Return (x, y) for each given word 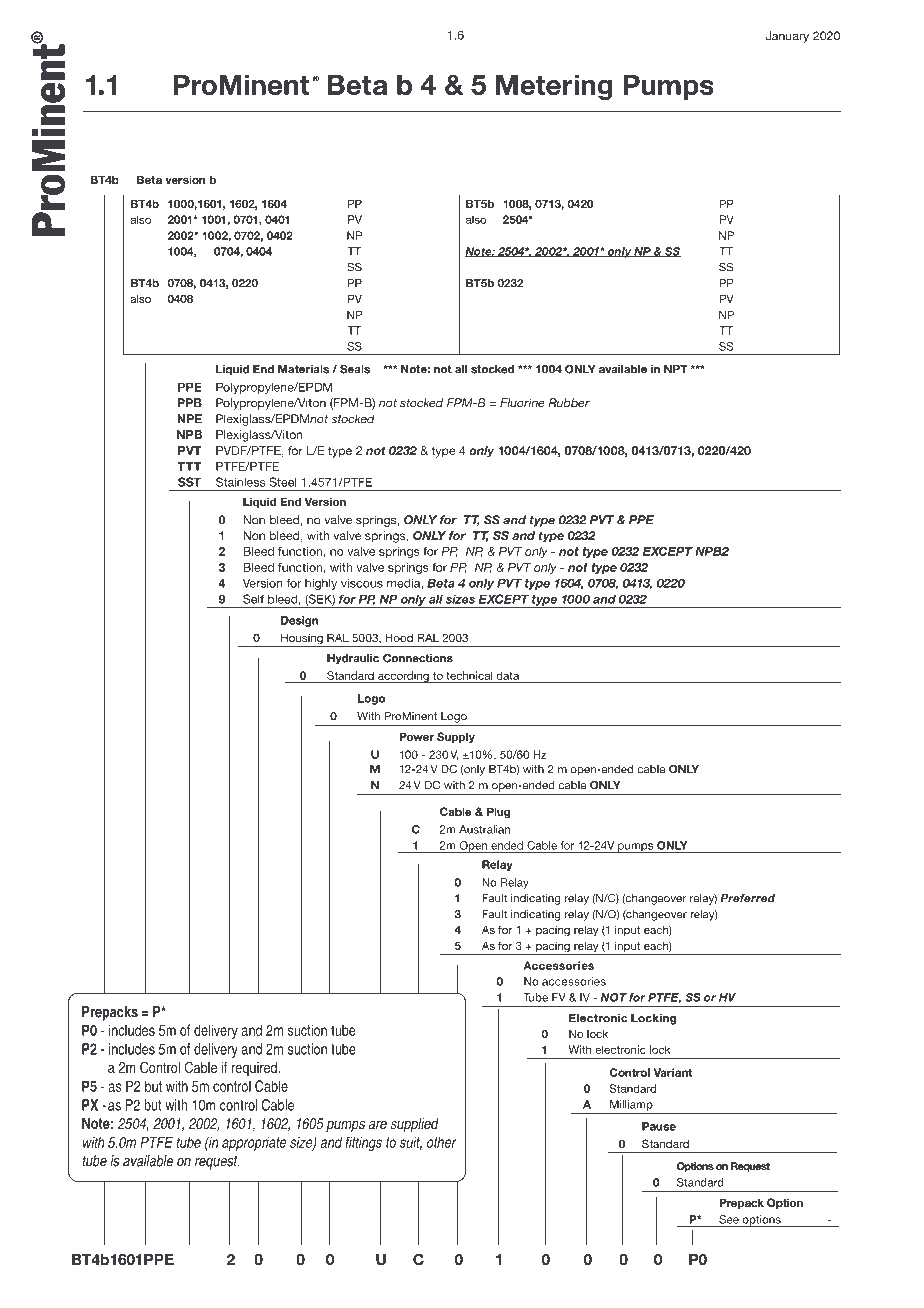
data (507, 675)
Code (271, 148)
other (441, 1142)
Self (253, 599)
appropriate (254, 1143)
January (787, 37)
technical (469, 675)
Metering (554, 88)
